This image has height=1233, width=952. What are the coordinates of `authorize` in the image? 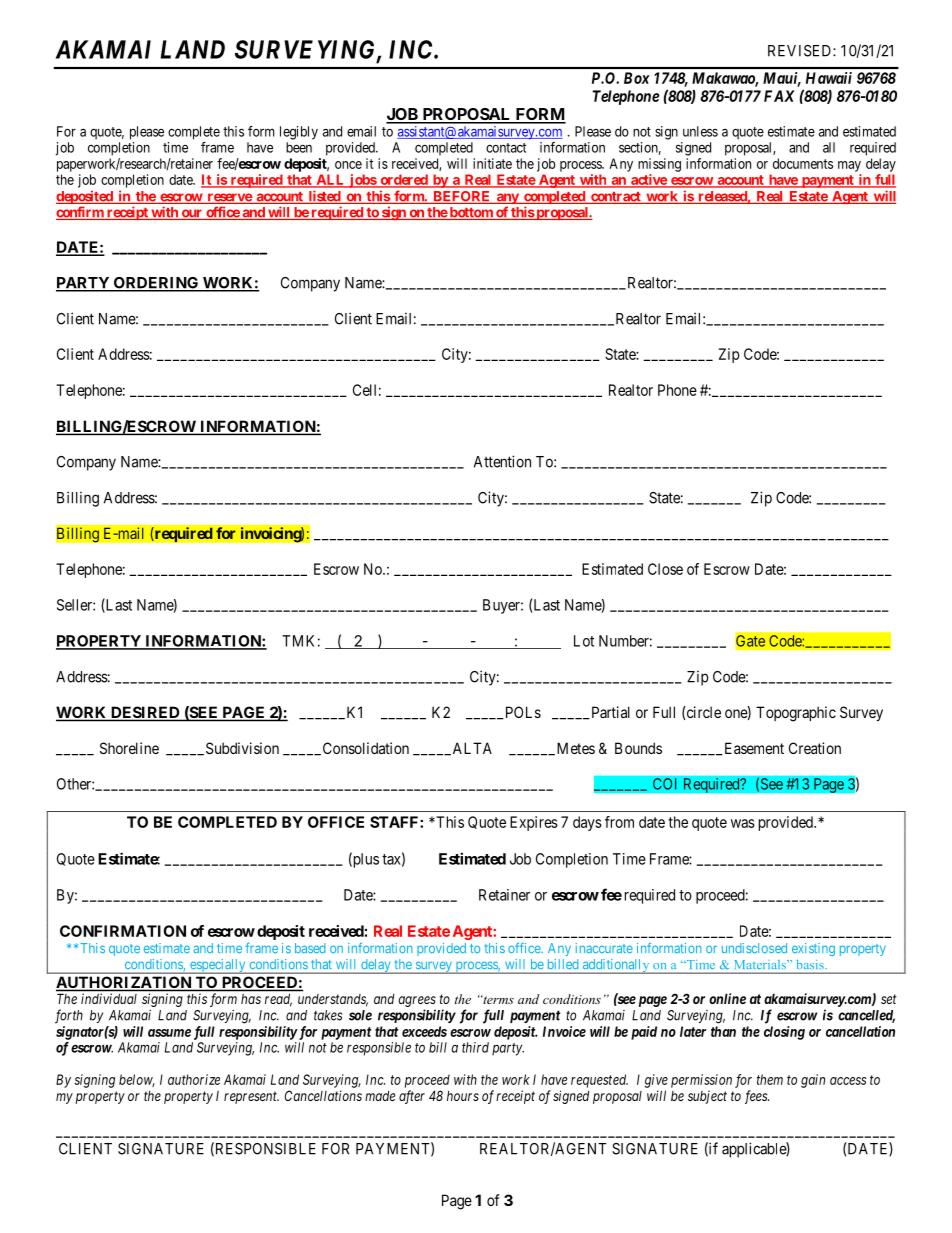 It's located at (194, 1079).
